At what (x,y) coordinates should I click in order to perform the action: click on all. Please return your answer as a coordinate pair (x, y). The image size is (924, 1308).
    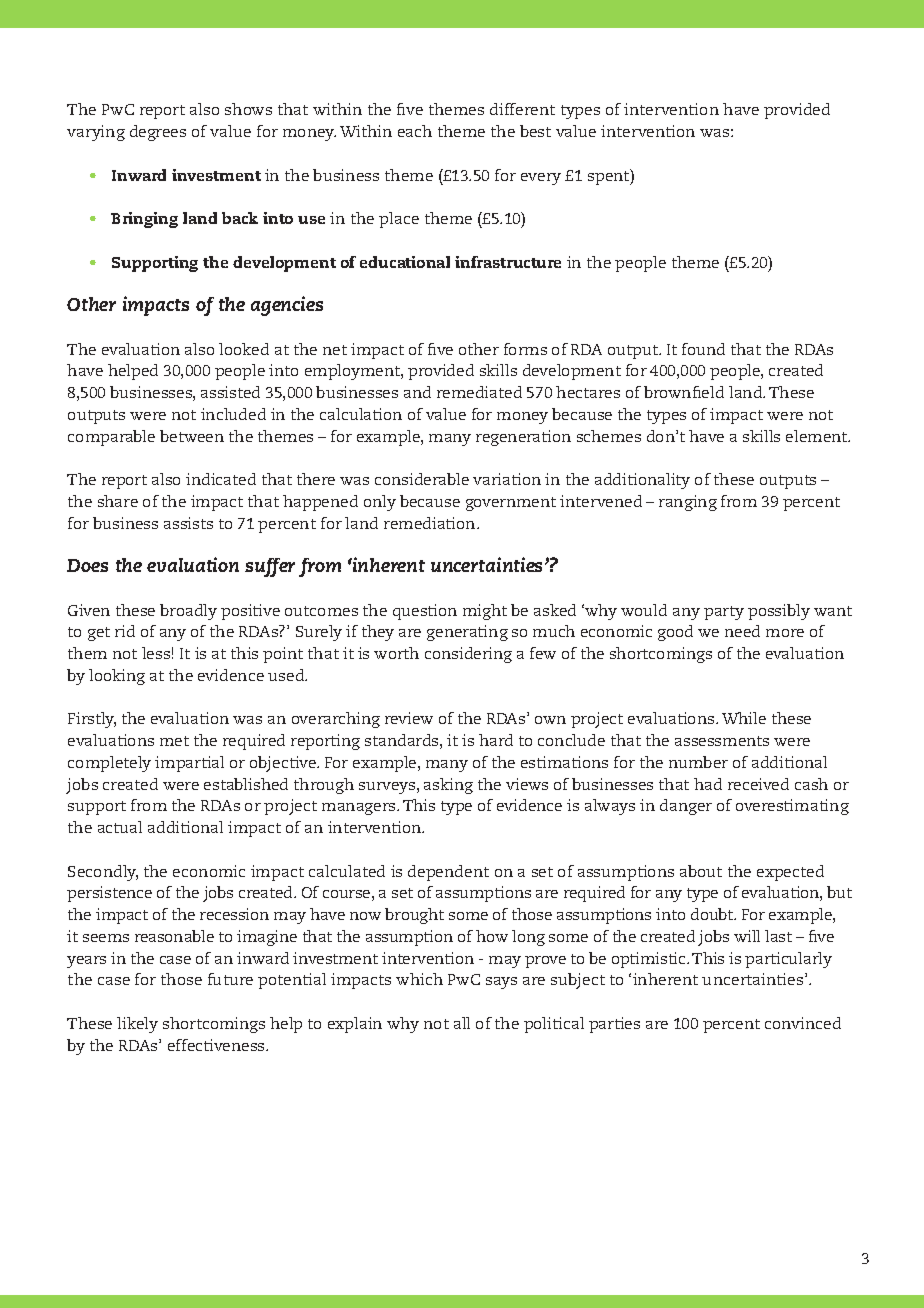
    Looking at the image, I should click on (462, 1023).
